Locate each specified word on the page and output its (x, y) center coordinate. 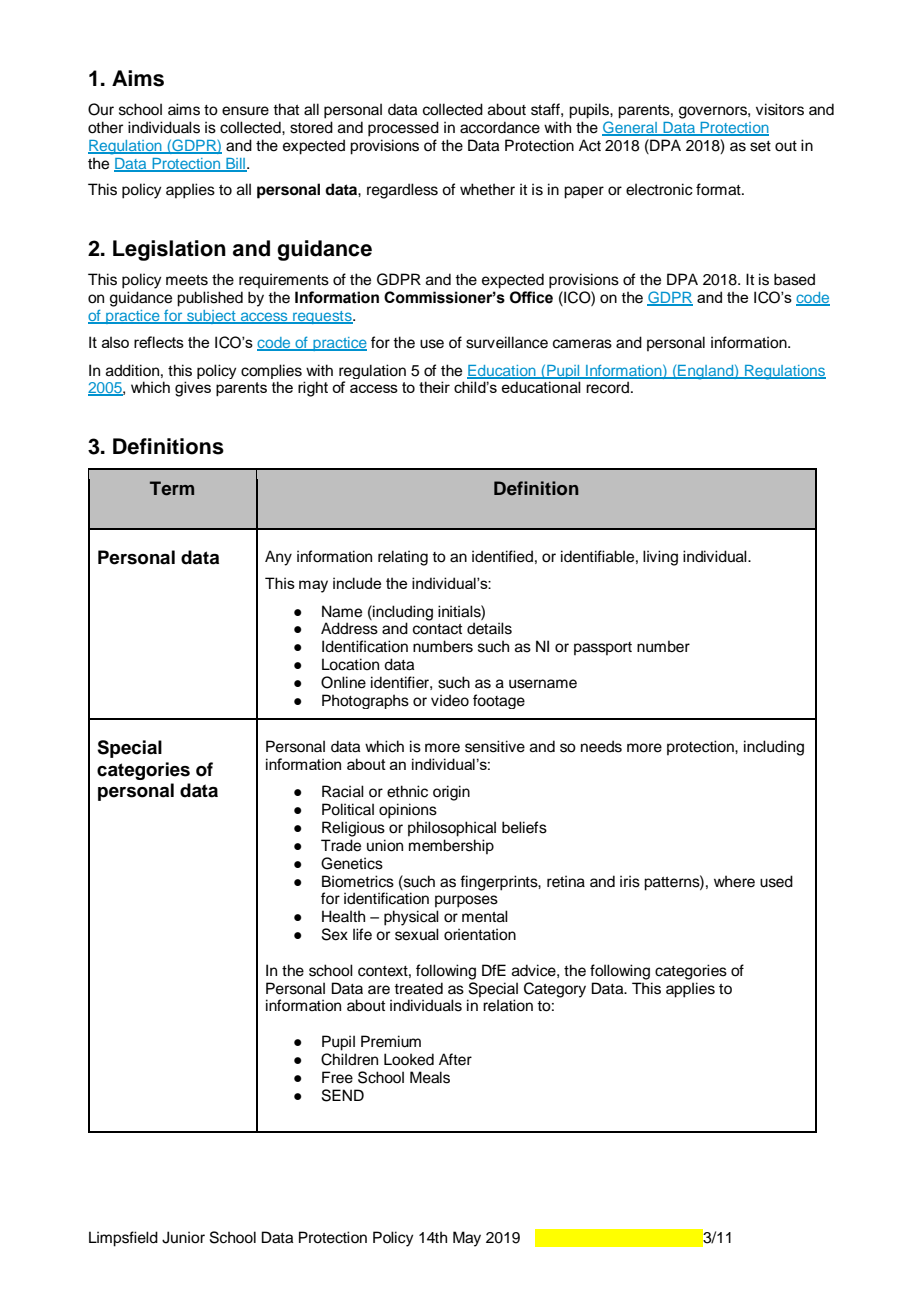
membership (451, 846)
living (660, 558)
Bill (236, 164)
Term (172, 488)
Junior (183, 1237)
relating (403, 558)
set (760, 146)
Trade (341, 845)
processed (403, 129)
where (734, 881)
